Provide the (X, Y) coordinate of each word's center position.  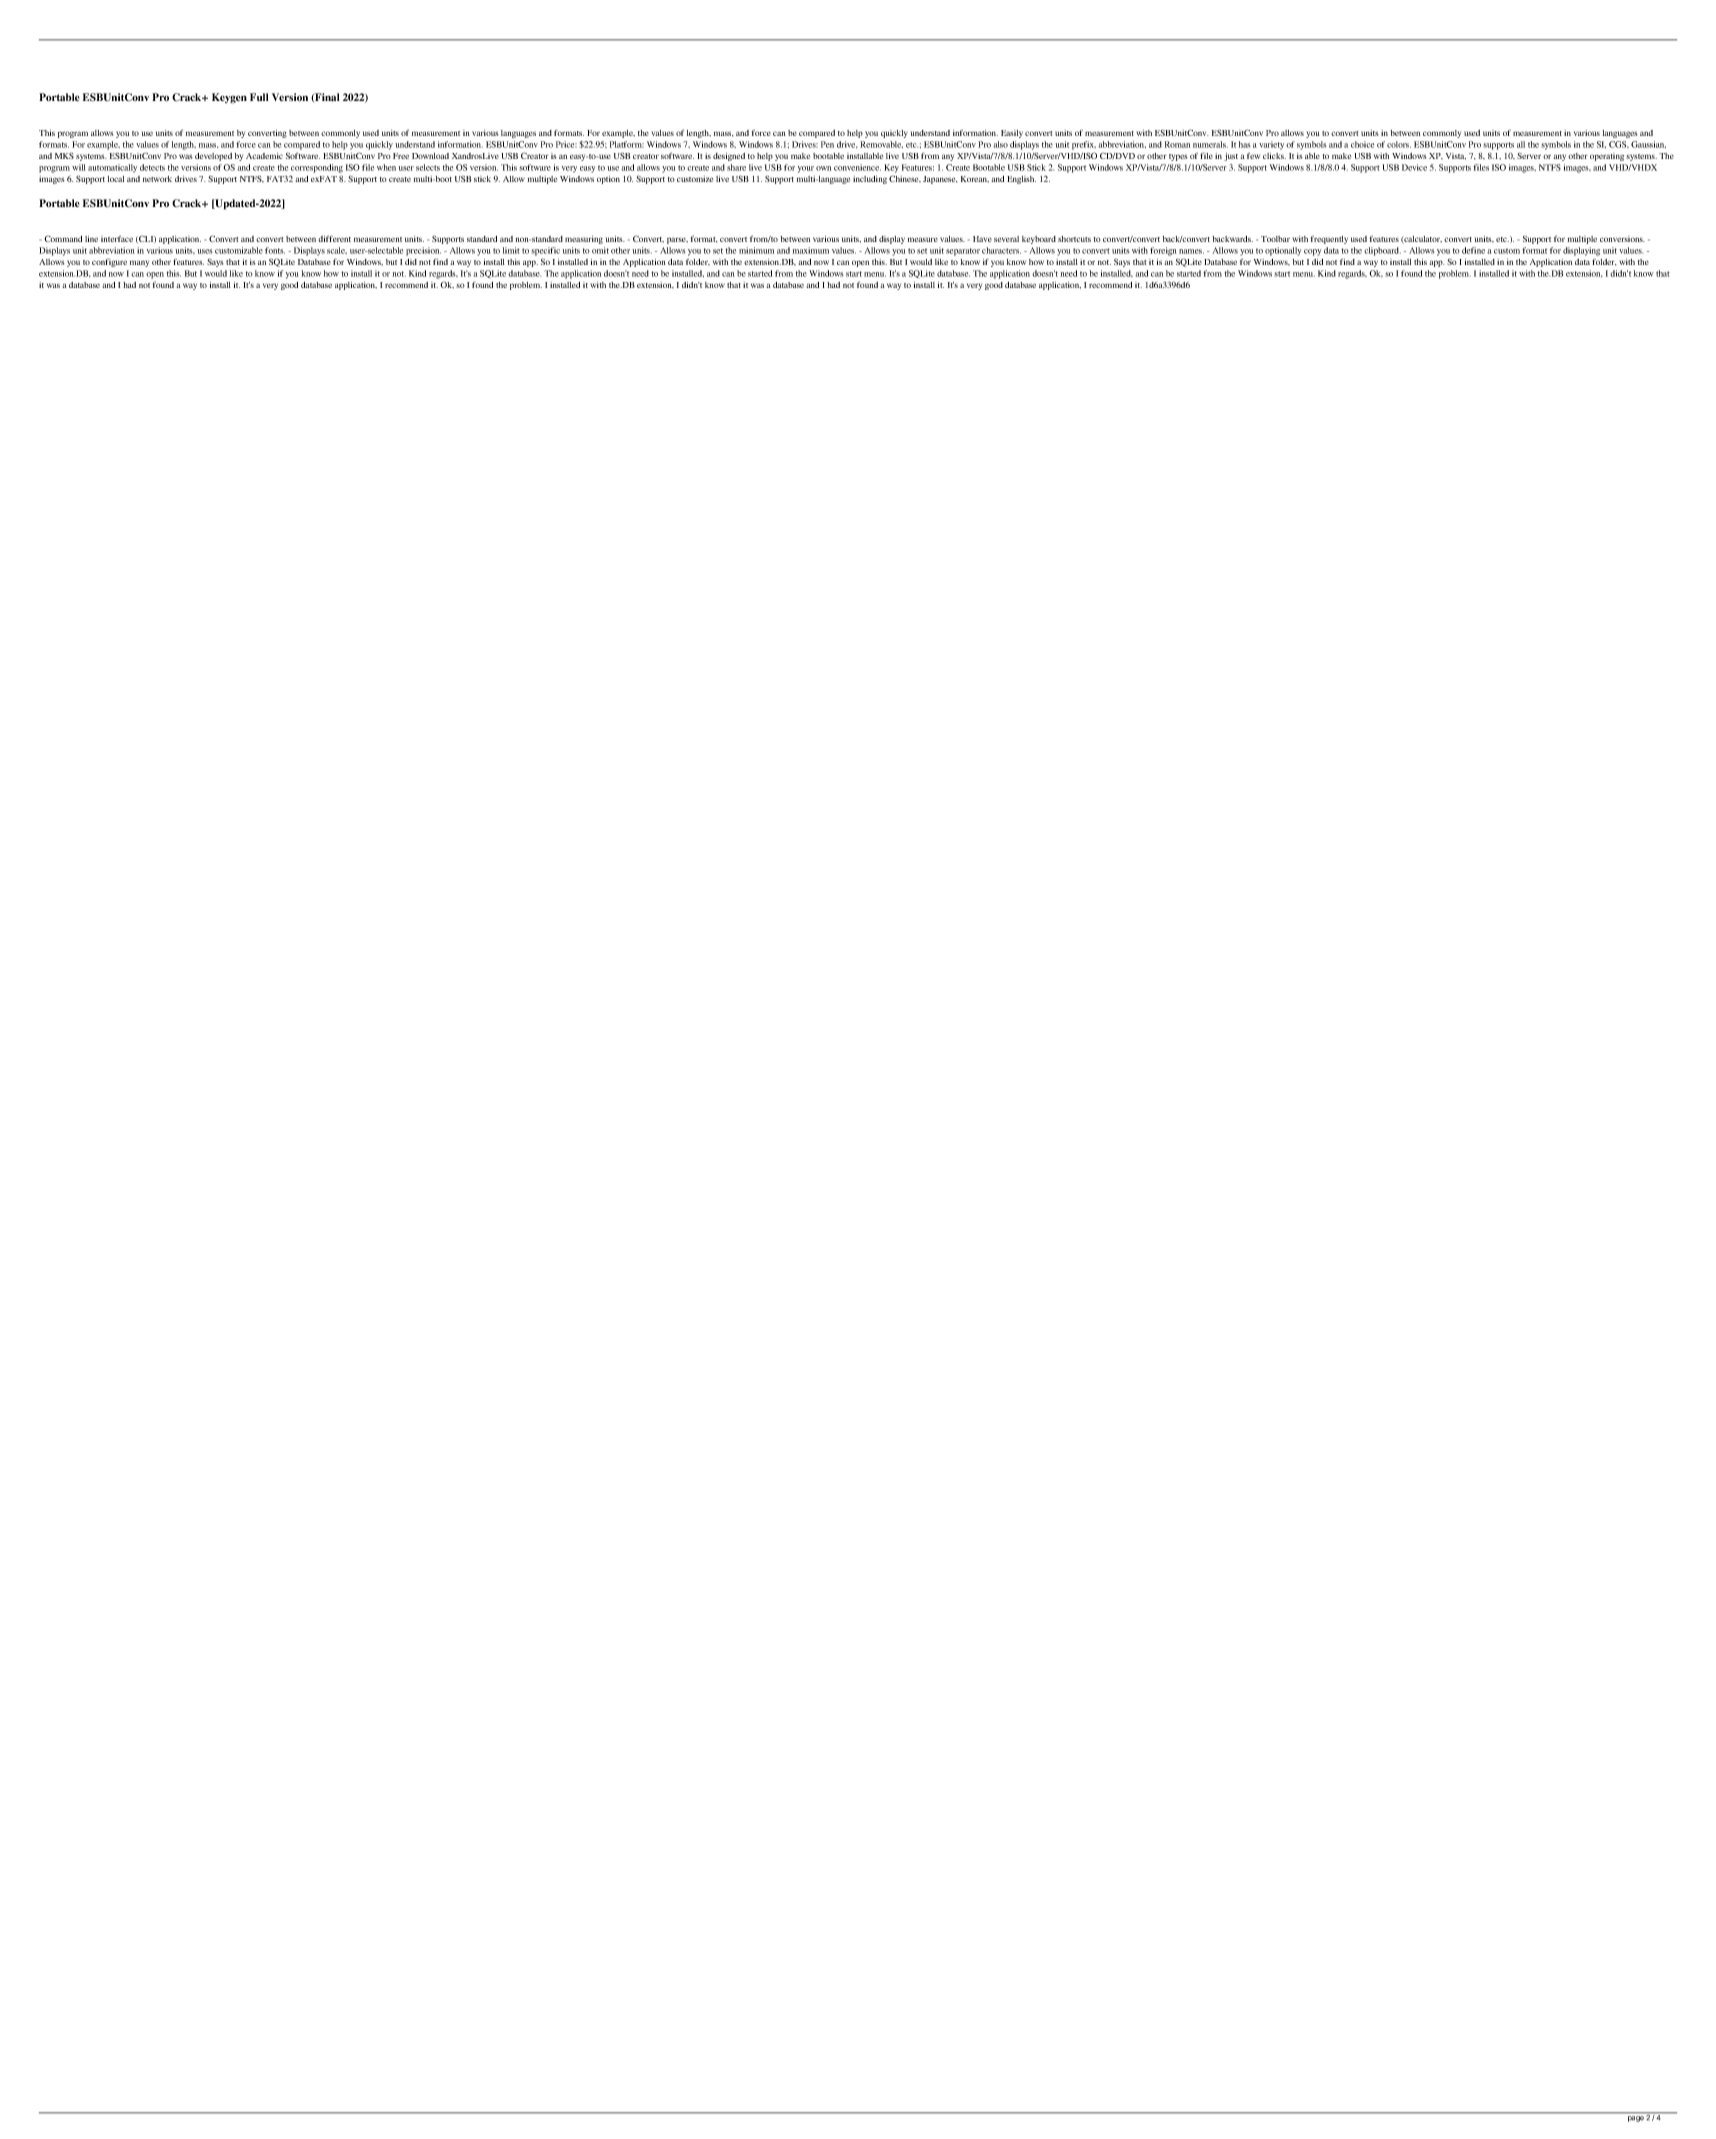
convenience (857, 167)
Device (1414, 167)
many (139, 263)
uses (205, 251)
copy (1312, 252)
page (1636, 2119)
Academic (264, 156)
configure (109, 262)
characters (1001, 250)
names (1191, 251)
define (1473, 250)
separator (963, 252)
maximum (811, 250)
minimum (756, 250)
